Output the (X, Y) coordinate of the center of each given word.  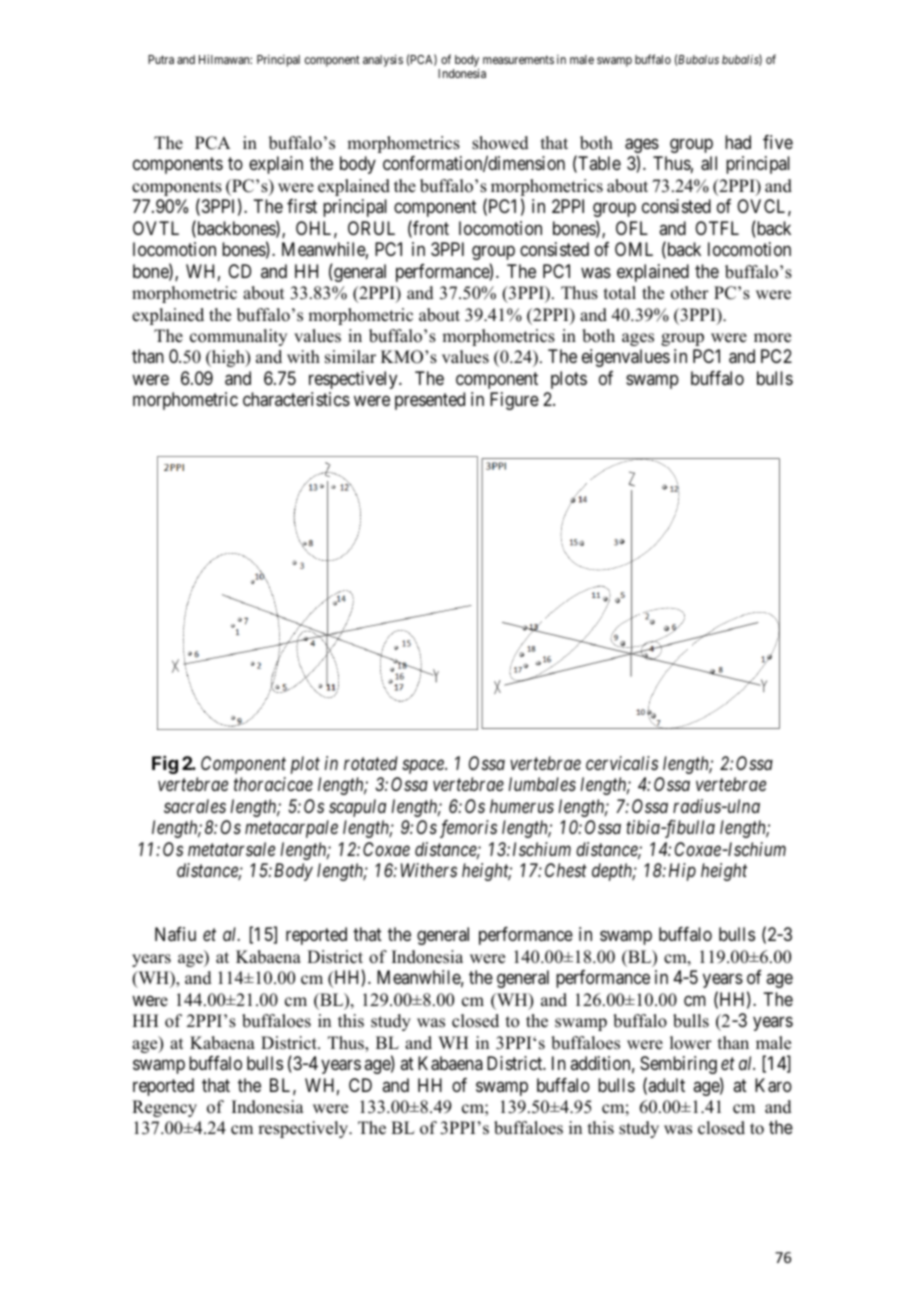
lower (691, 1043)
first (302, 206)
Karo (773, 1085)
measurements (518, 59)
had (738, 142)
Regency (164, 1108)
